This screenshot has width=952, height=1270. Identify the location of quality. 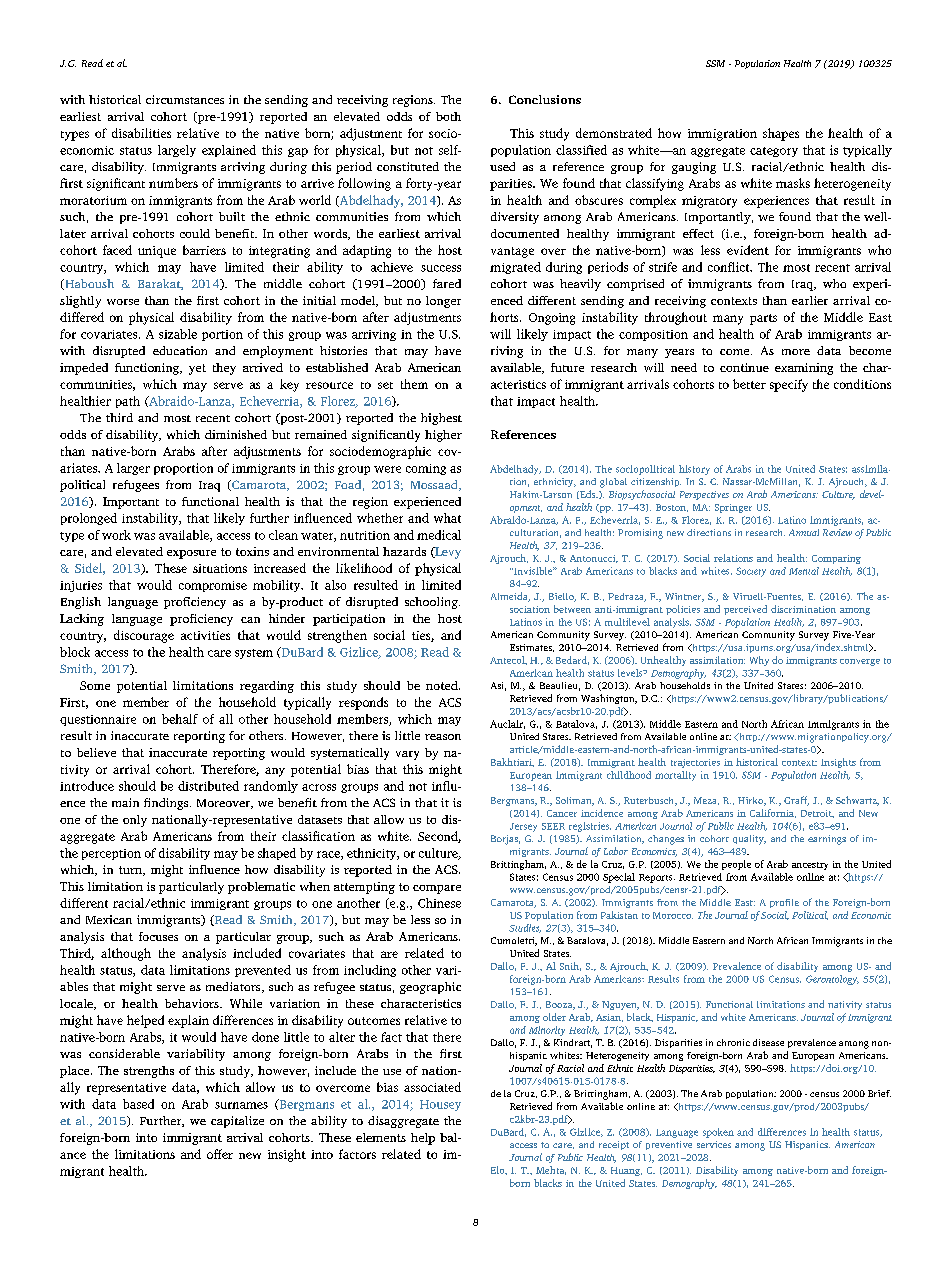
(749, 840).
